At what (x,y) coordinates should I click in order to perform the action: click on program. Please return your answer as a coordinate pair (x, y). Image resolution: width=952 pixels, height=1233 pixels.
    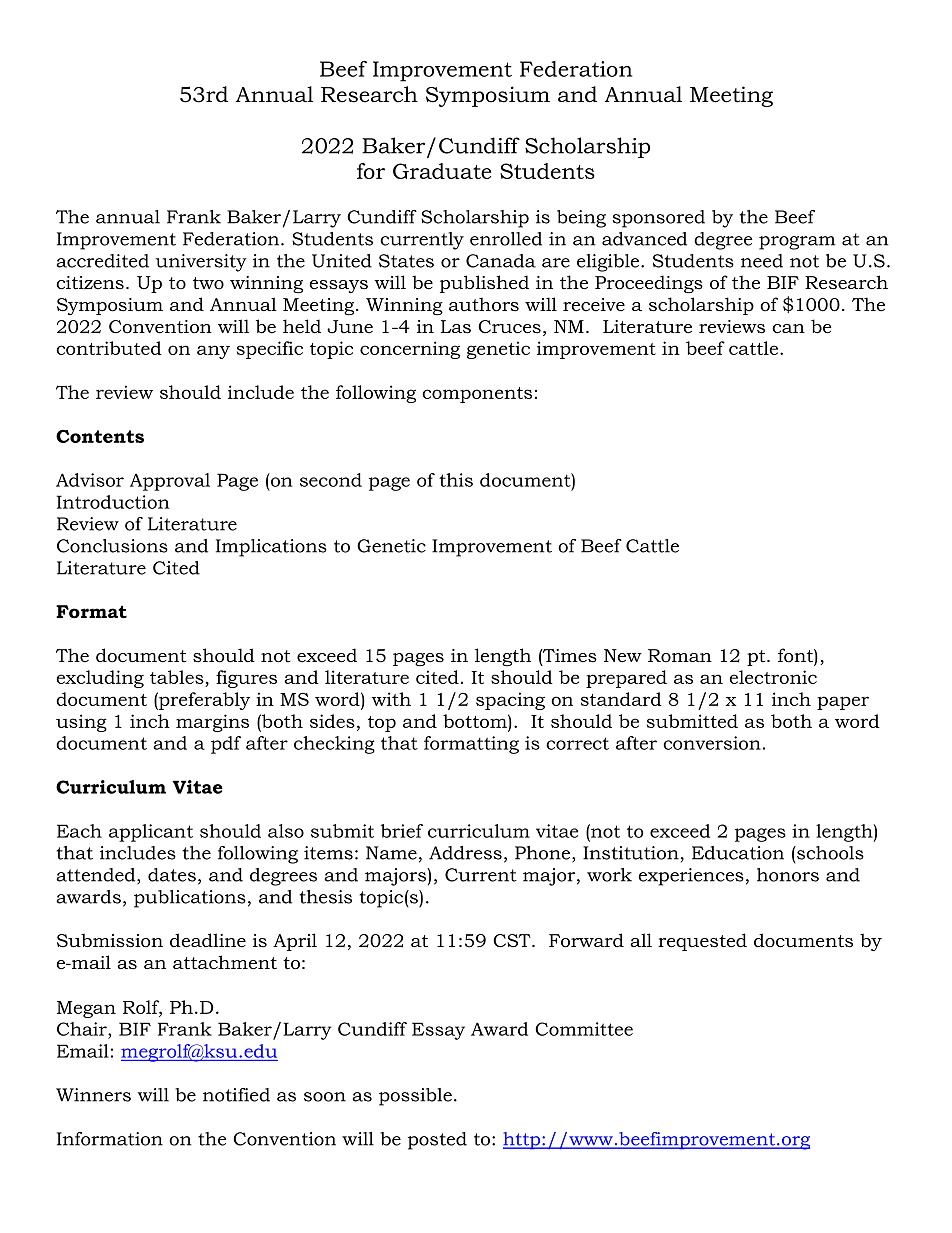
    Looking at the image, I should click on (797, 243).
